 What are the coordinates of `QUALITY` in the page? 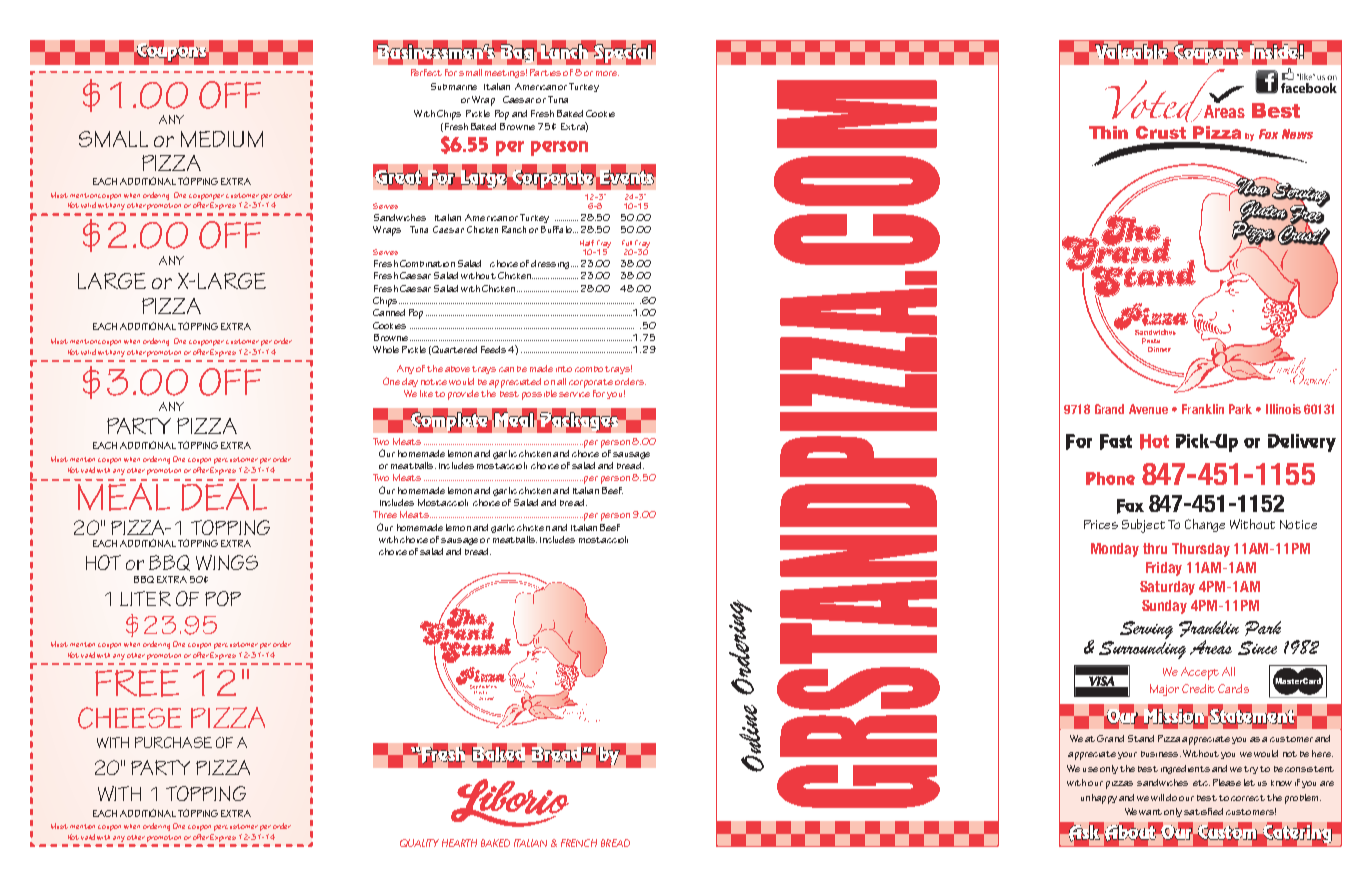 It's located at (419, 843).
